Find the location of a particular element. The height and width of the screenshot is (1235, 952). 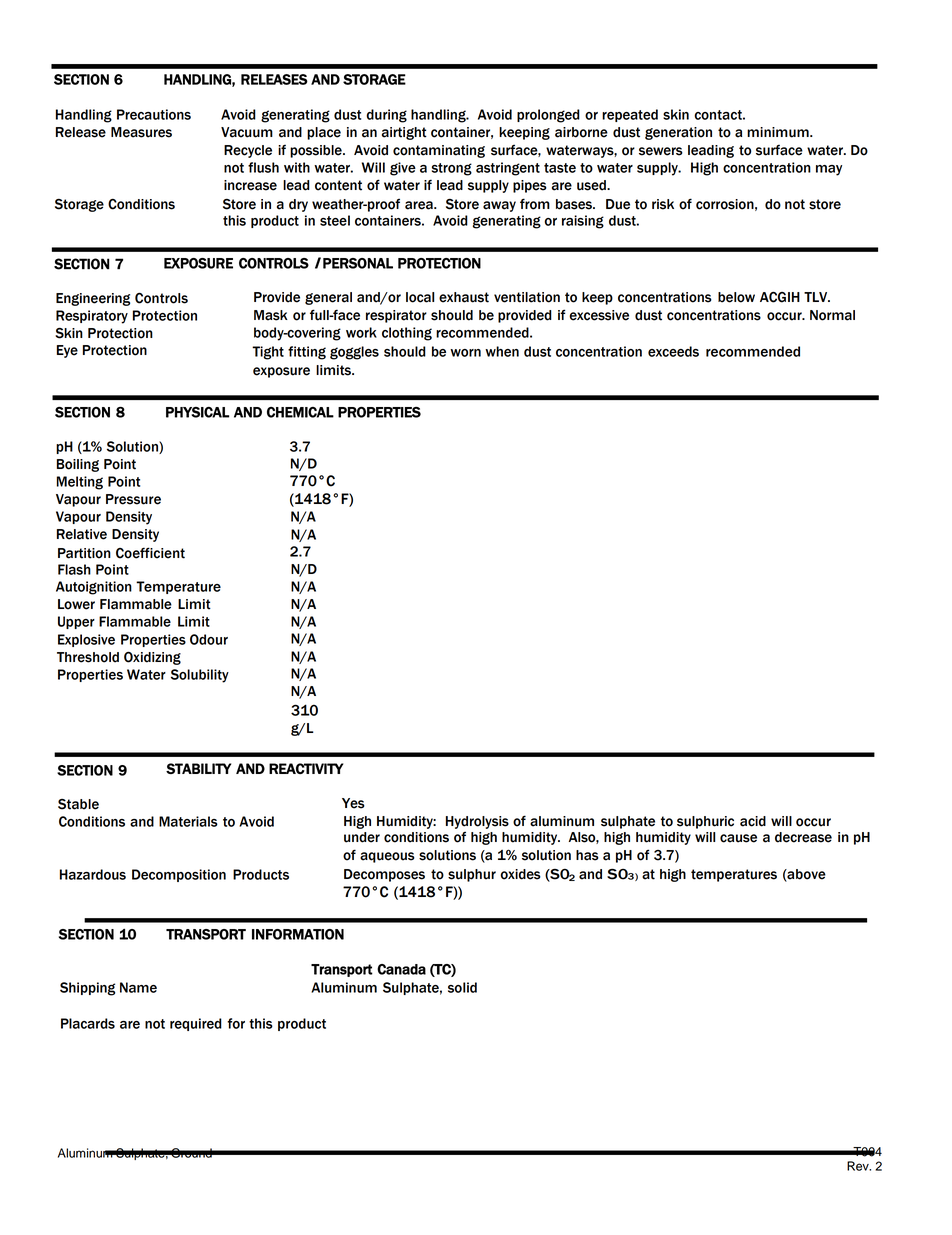

minimum is located at coordinates (779, 132).
